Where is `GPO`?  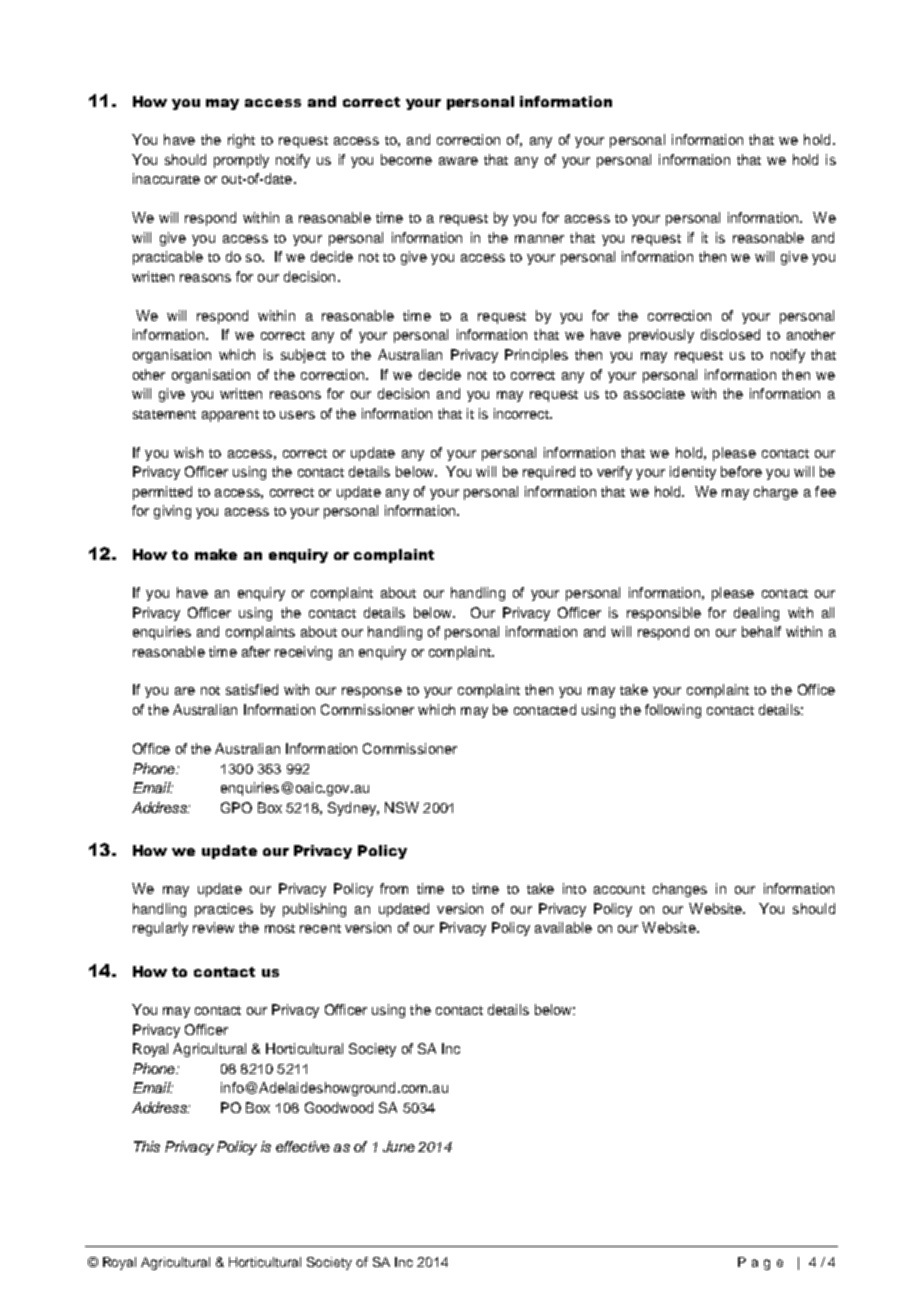
GPO is located at coordinates (236, 807).
